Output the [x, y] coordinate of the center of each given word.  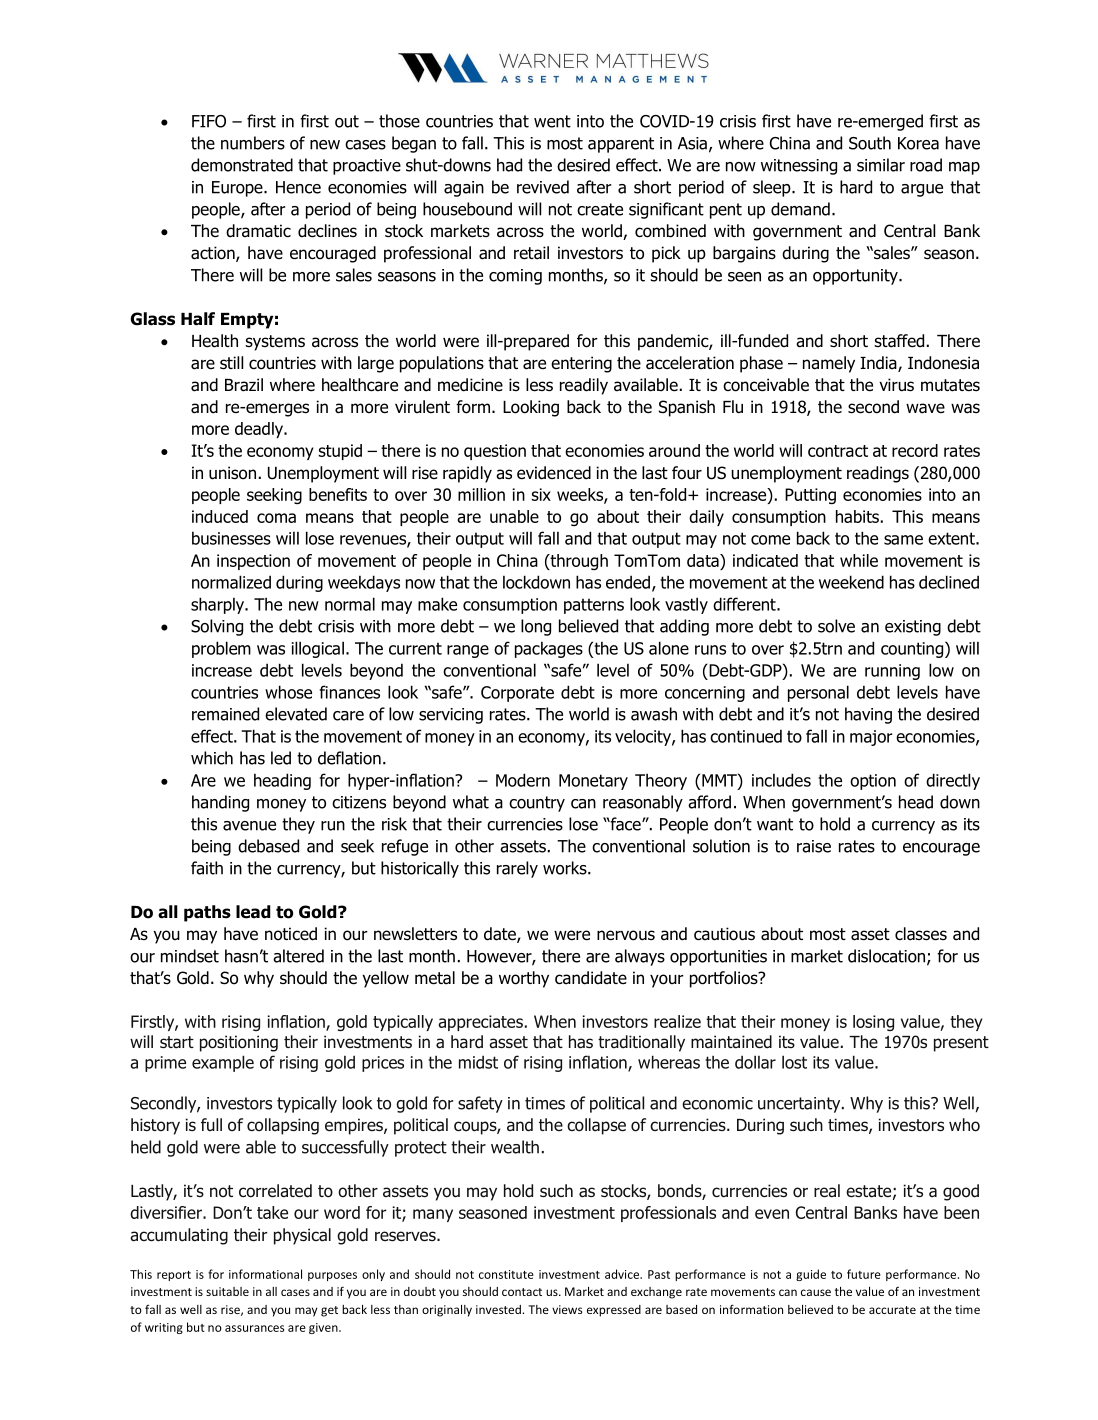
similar [881, 165]
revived [543, 187]
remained [225, 714]
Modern [523, 780]
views [567, 1309]
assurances [254, 1328]
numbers [253, 143]
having [868, 715]
